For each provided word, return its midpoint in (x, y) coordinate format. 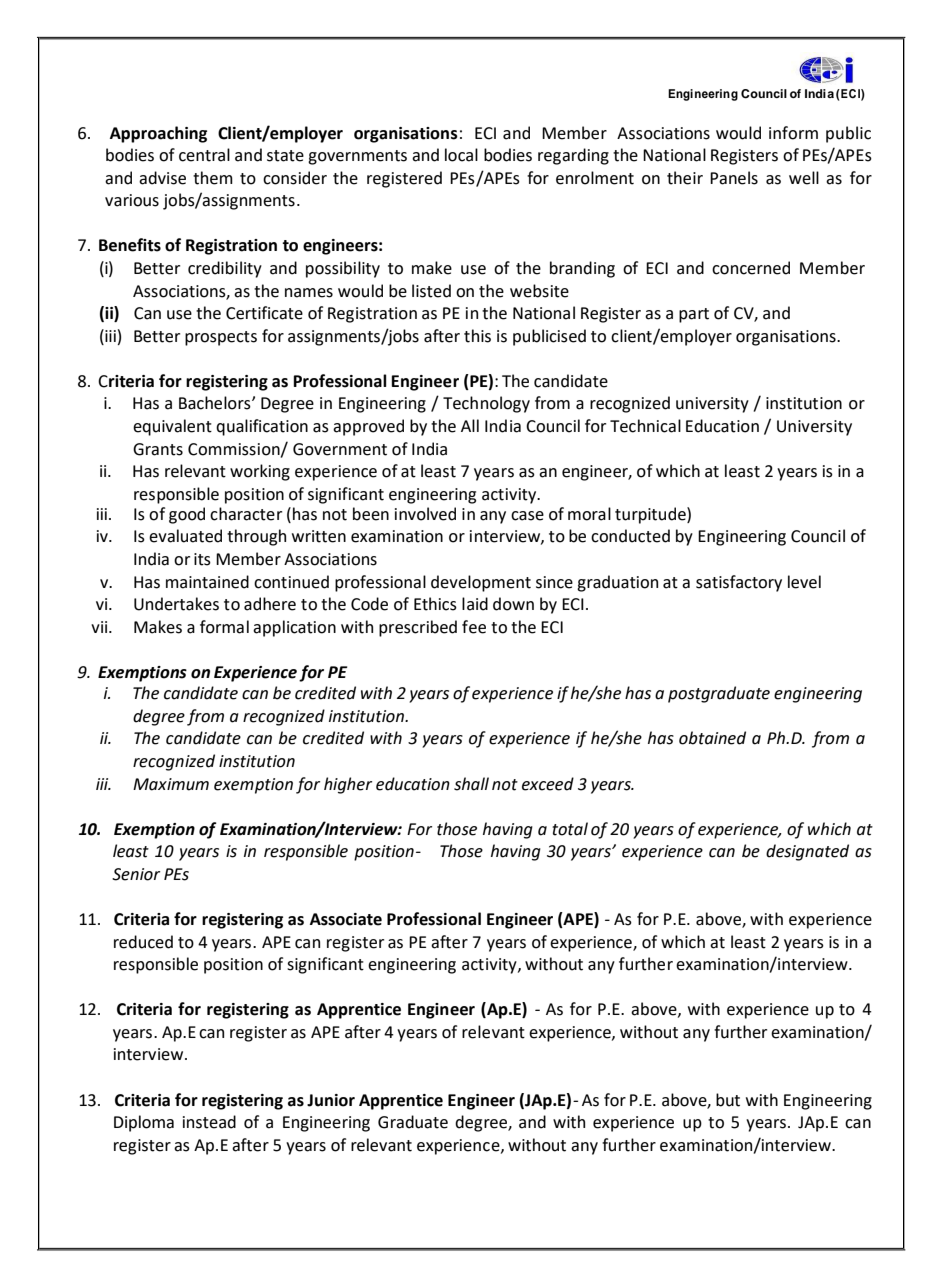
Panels (734, 178)
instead (209, 1122)
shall (471, 784)
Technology (486, 404)
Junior (331, 1100)
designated (807, 852)
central (204, 155)
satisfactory (739, 583)
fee (474, 627)
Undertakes (176, 604)
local (461, 155)
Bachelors (216, 403)
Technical (645, 426)
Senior (136, 874)
